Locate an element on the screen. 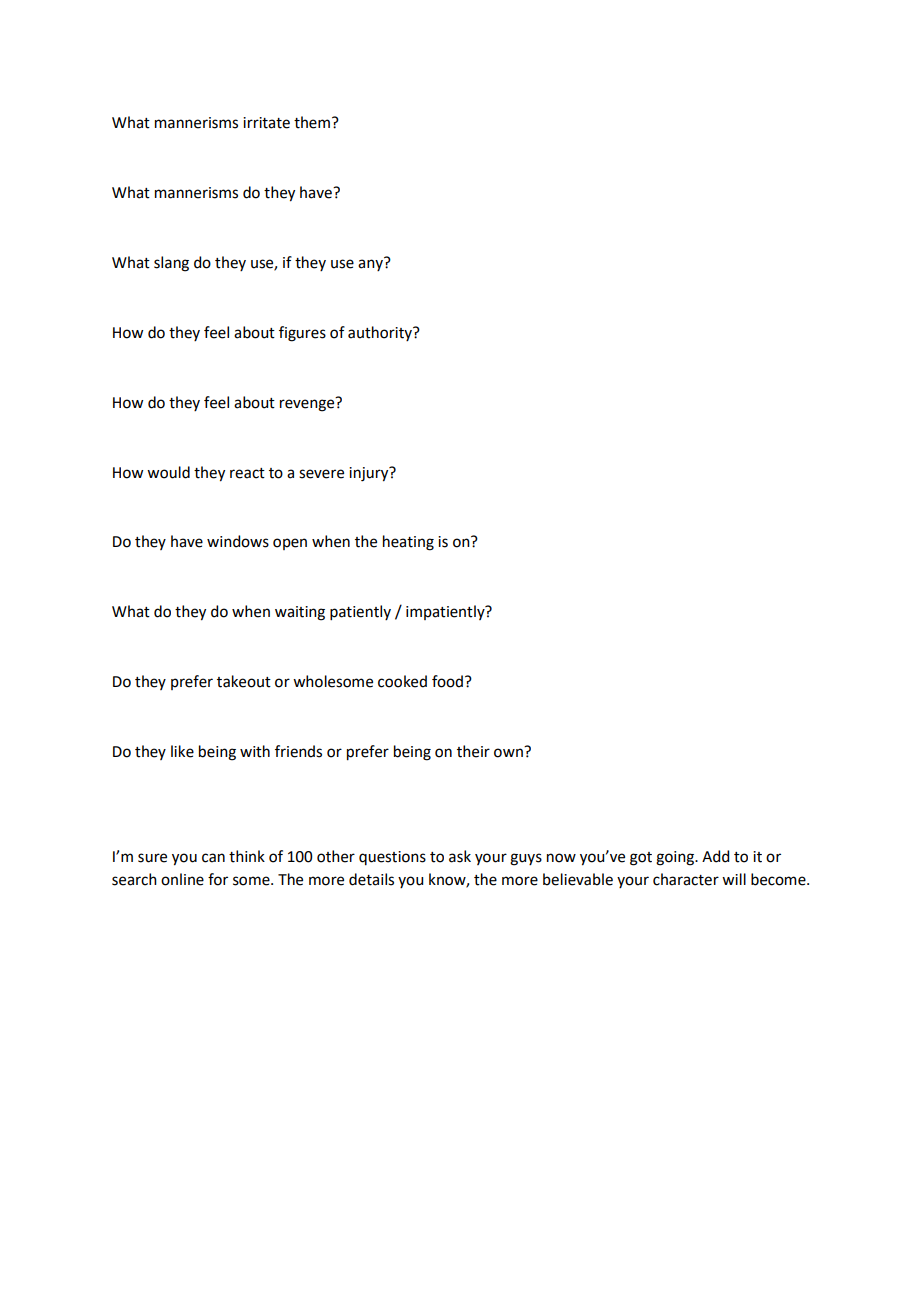  own is located at coordinates (508, 753).
